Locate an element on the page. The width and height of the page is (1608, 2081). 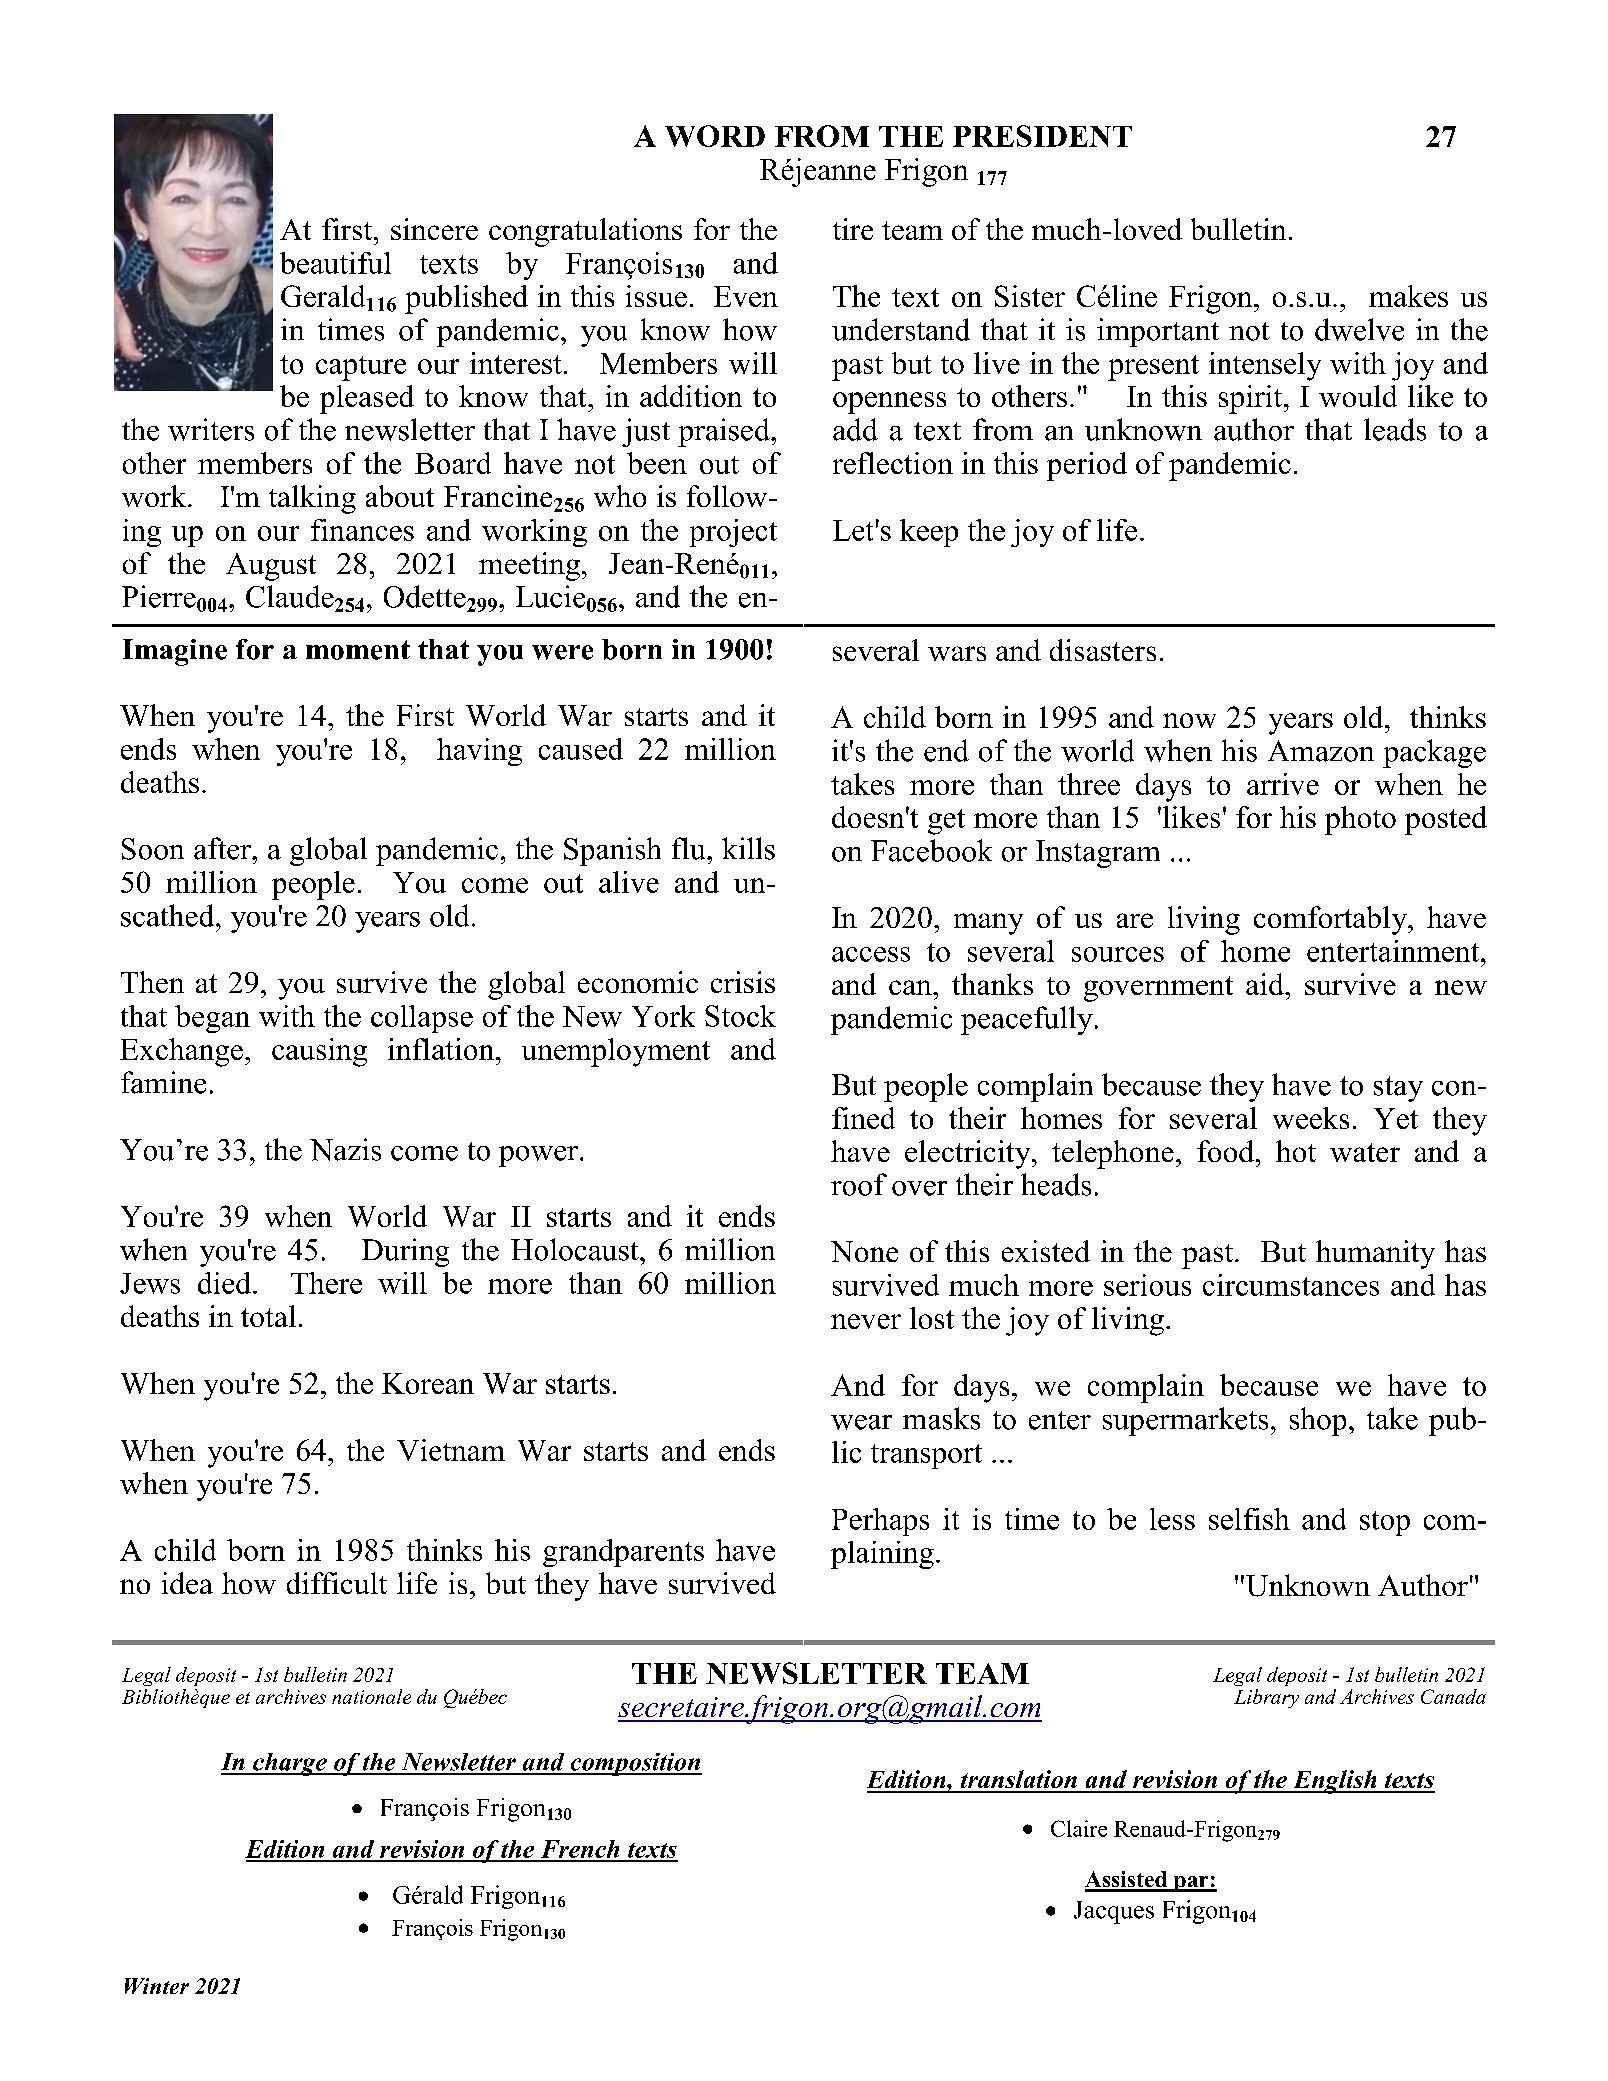
makes is located at coordinates (1408, 296).
